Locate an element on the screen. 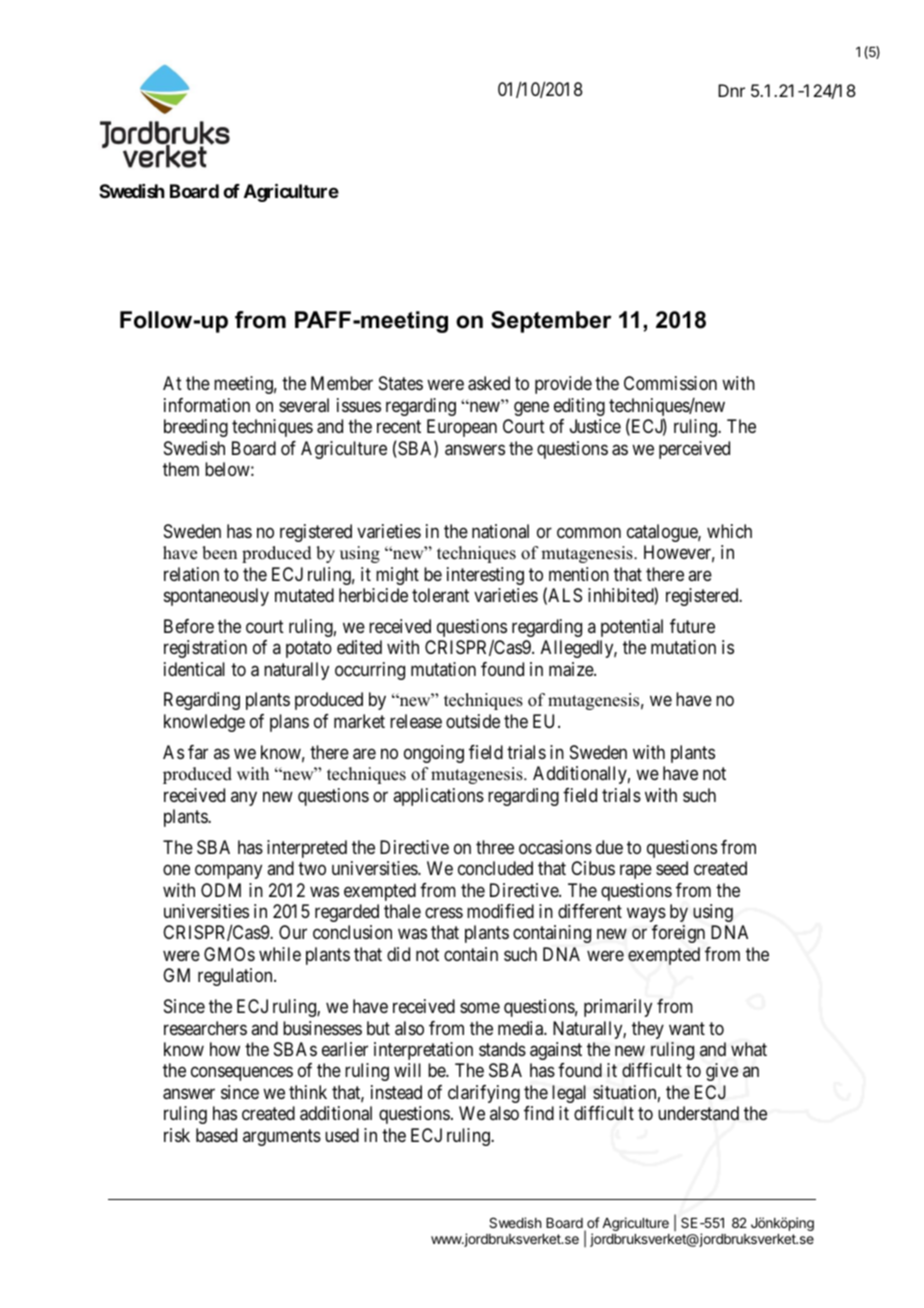  Member is located at coordinates (342, 383).
